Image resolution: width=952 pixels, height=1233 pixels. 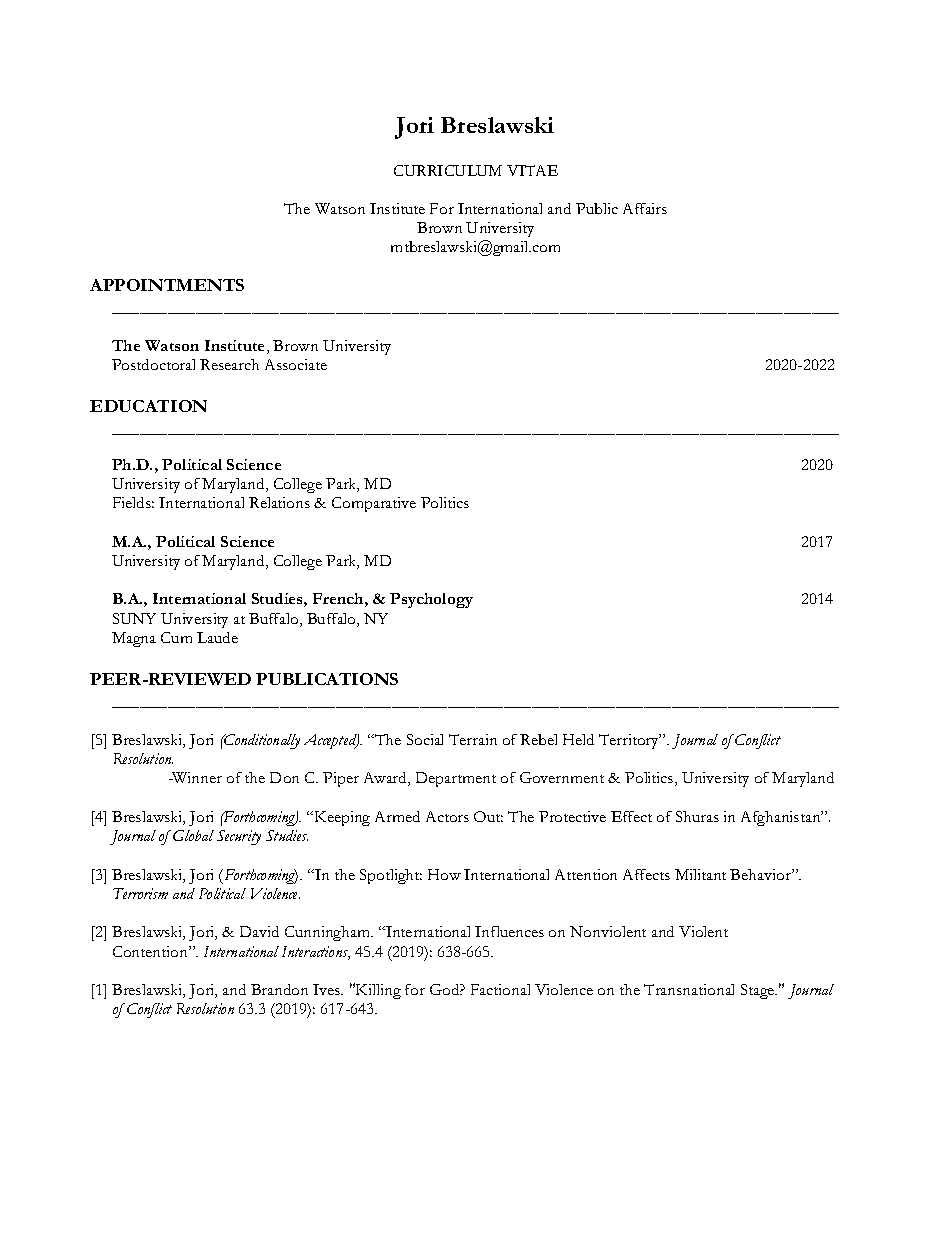 I want to click on Conditionally, so click(x=261, y=741).
